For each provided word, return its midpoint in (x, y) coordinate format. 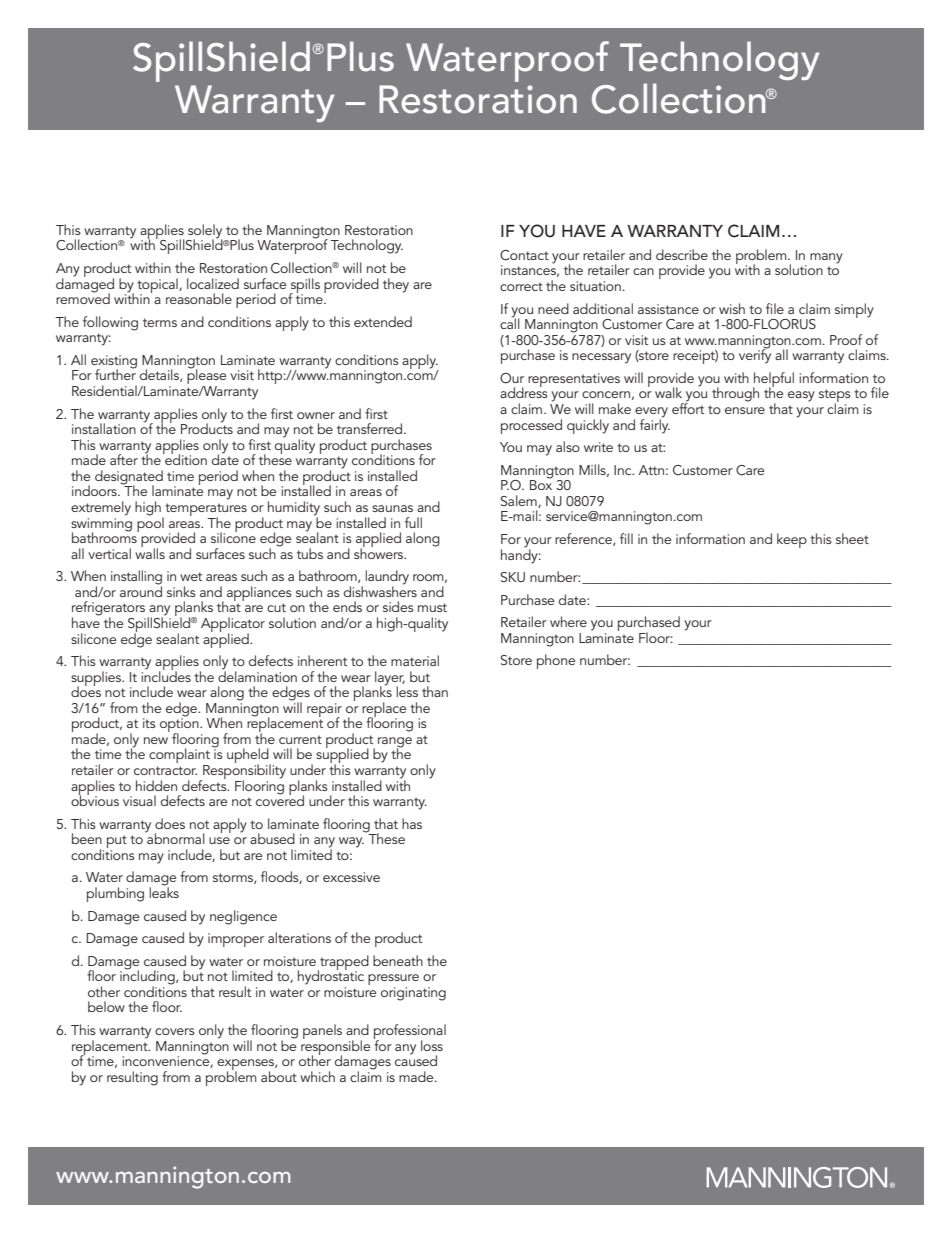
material (415, 660)
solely (205, 232)
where (568, 621)
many (826, 258)
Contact (524, 255)
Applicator (233, 625)
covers (175, 1031)
